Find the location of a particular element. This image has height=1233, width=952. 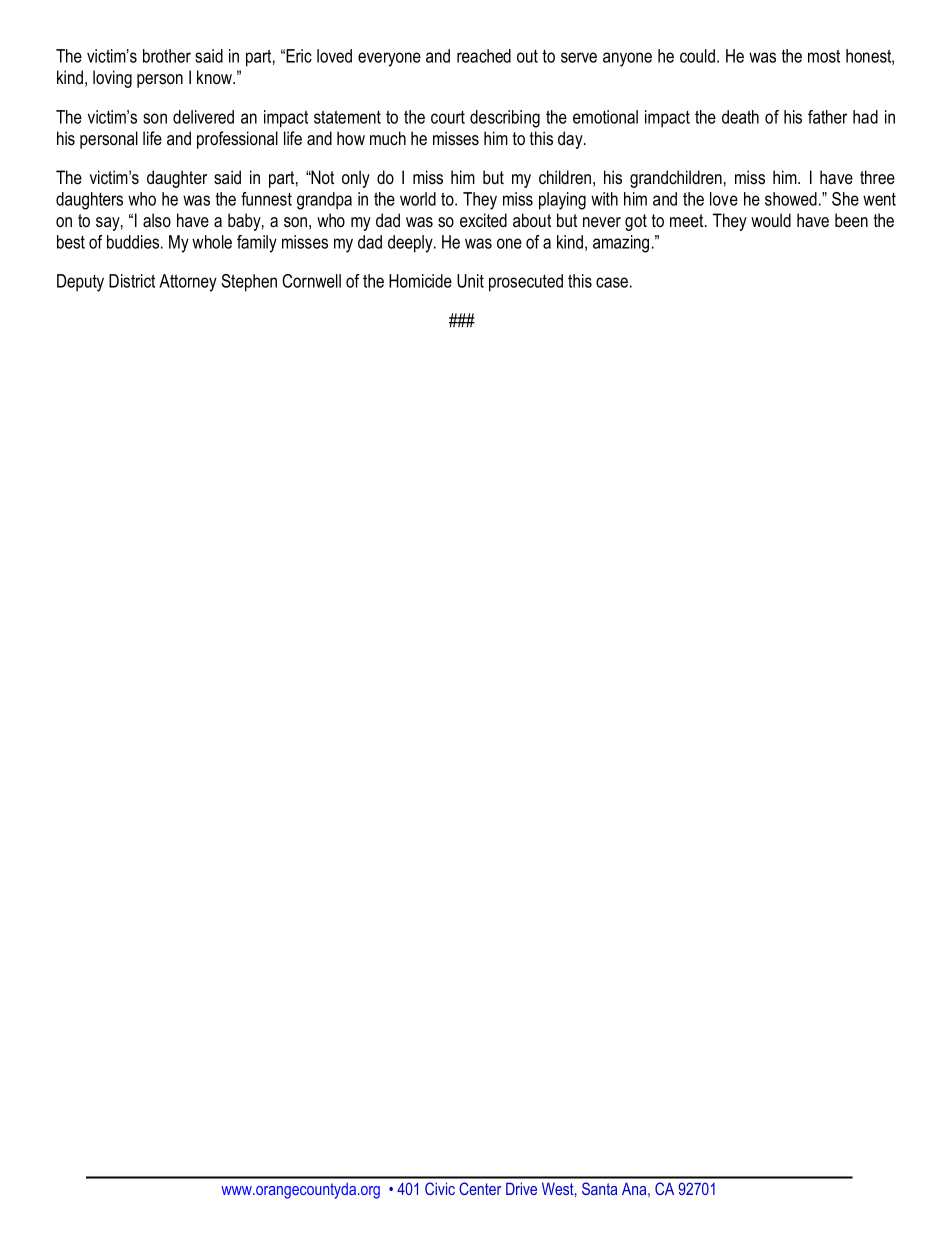

Center is located at coordinates (480, 1188).
